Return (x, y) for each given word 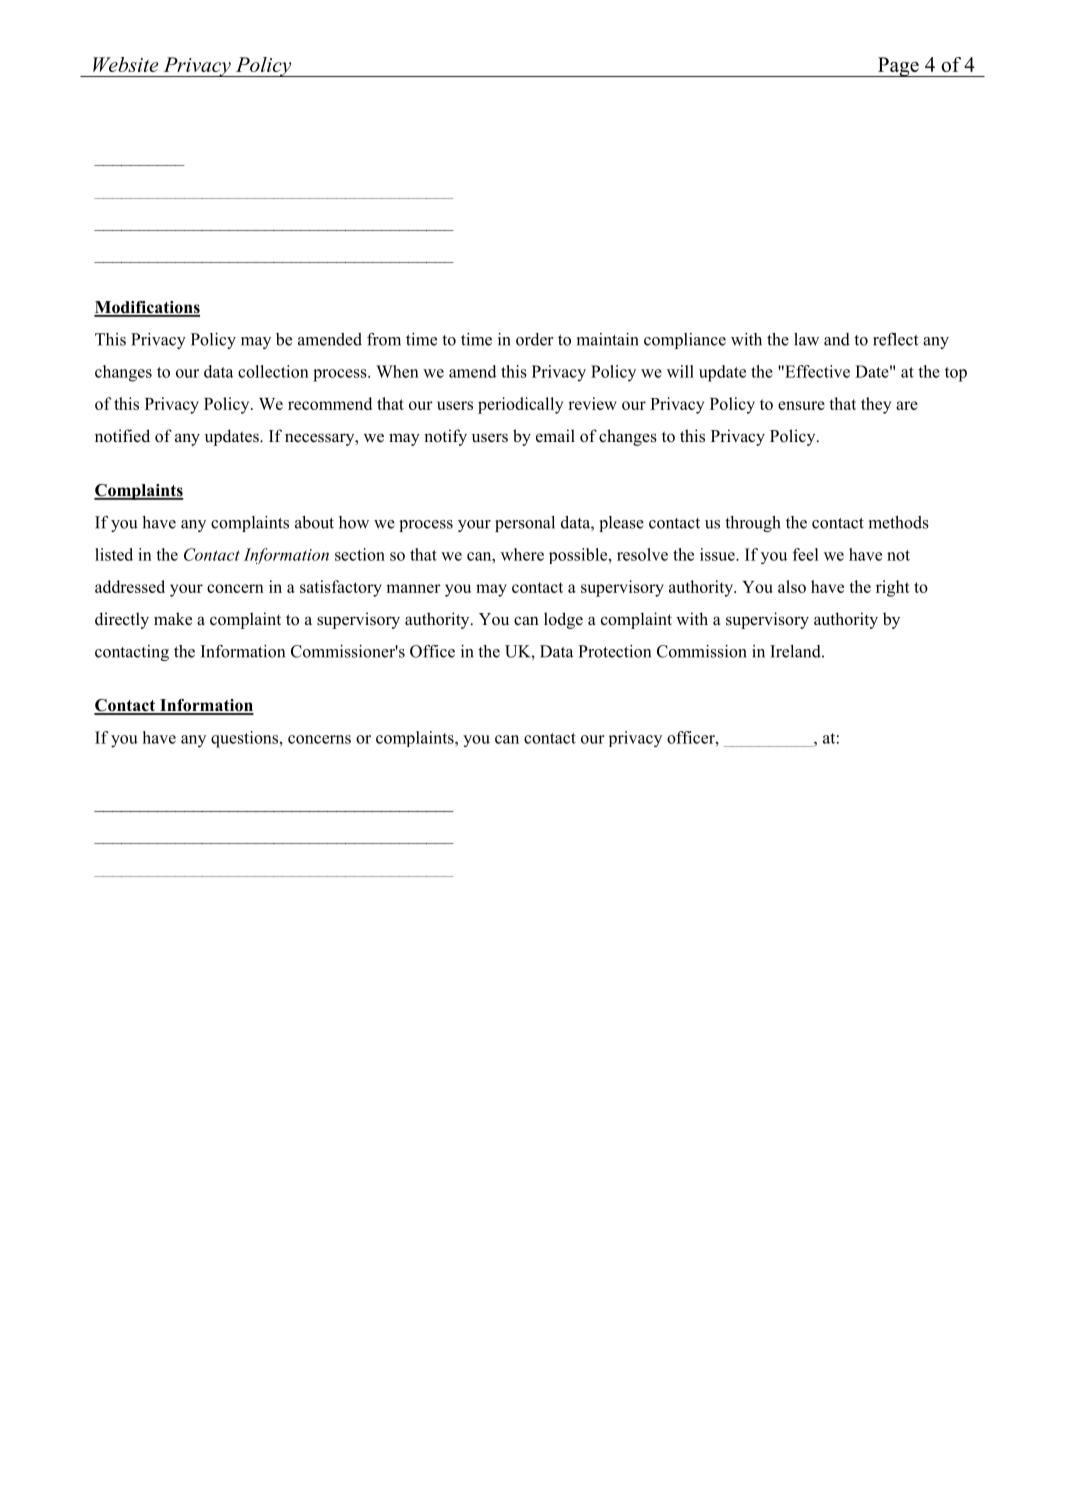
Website (125, 64)
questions (246, 739)
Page (898, 67)
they (876, 405)
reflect (895, 339)
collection (273, 371)
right (893, 588)
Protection (614, 651)
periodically (520, 405)
